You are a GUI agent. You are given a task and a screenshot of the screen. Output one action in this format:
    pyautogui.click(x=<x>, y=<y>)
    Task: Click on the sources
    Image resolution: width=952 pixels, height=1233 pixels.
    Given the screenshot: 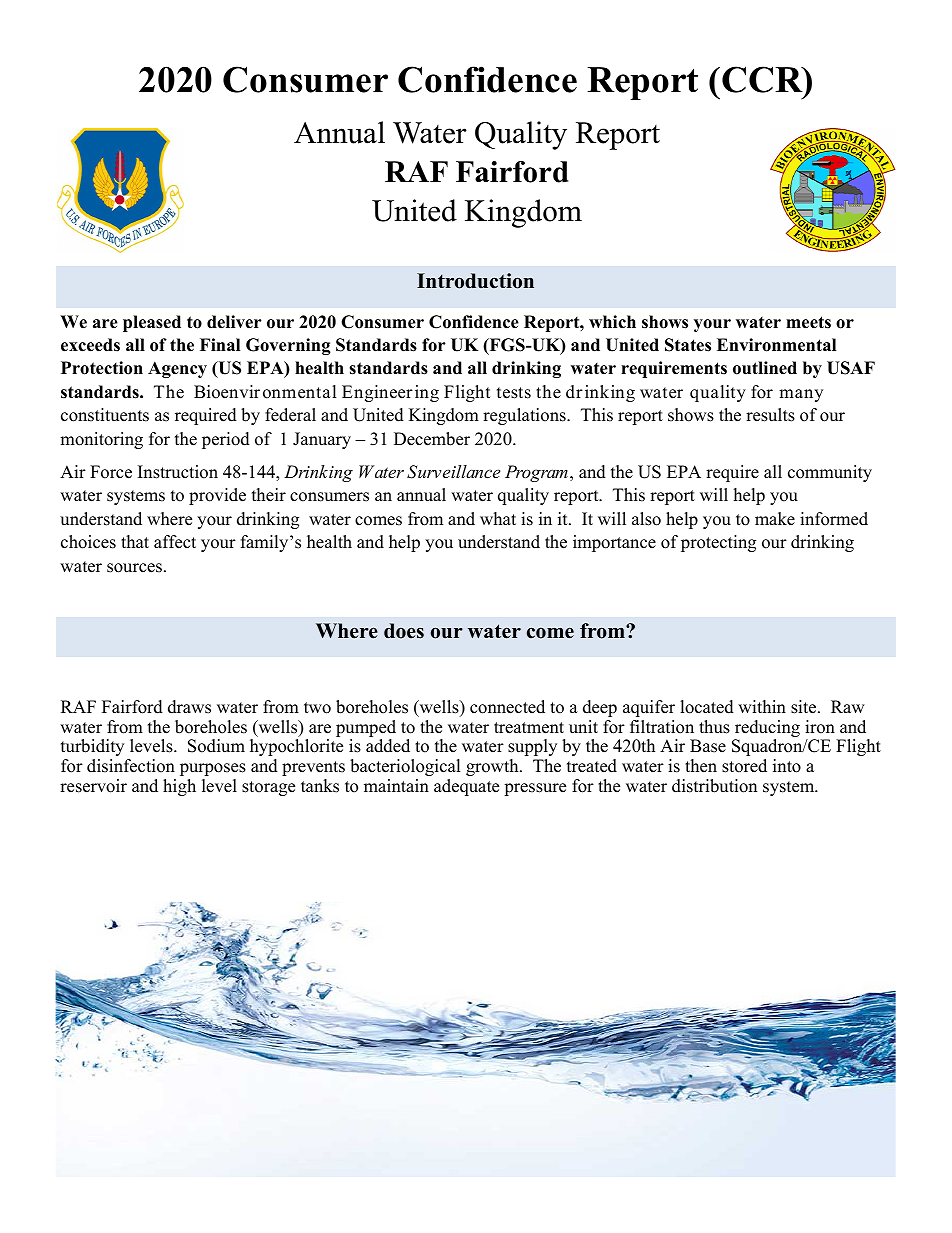 What is the action you would take?
    pyautogui.click(x=134, y=568)
